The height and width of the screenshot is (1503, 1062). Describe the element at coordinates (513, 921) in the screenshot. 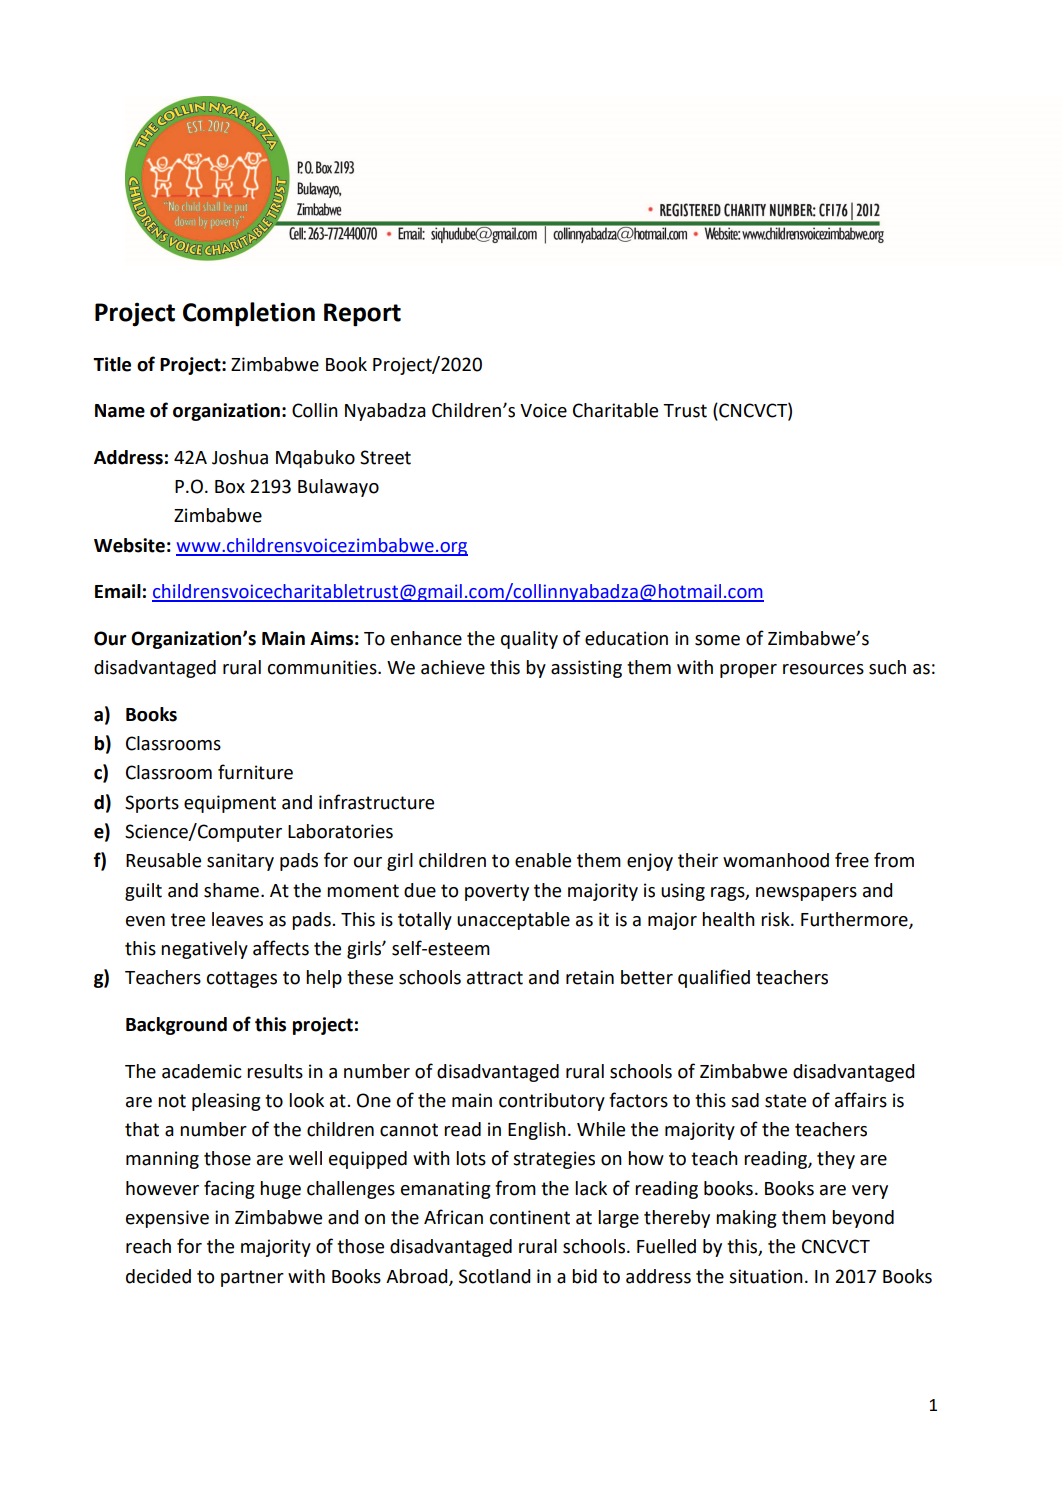

I see `unacceptable` at that location.
